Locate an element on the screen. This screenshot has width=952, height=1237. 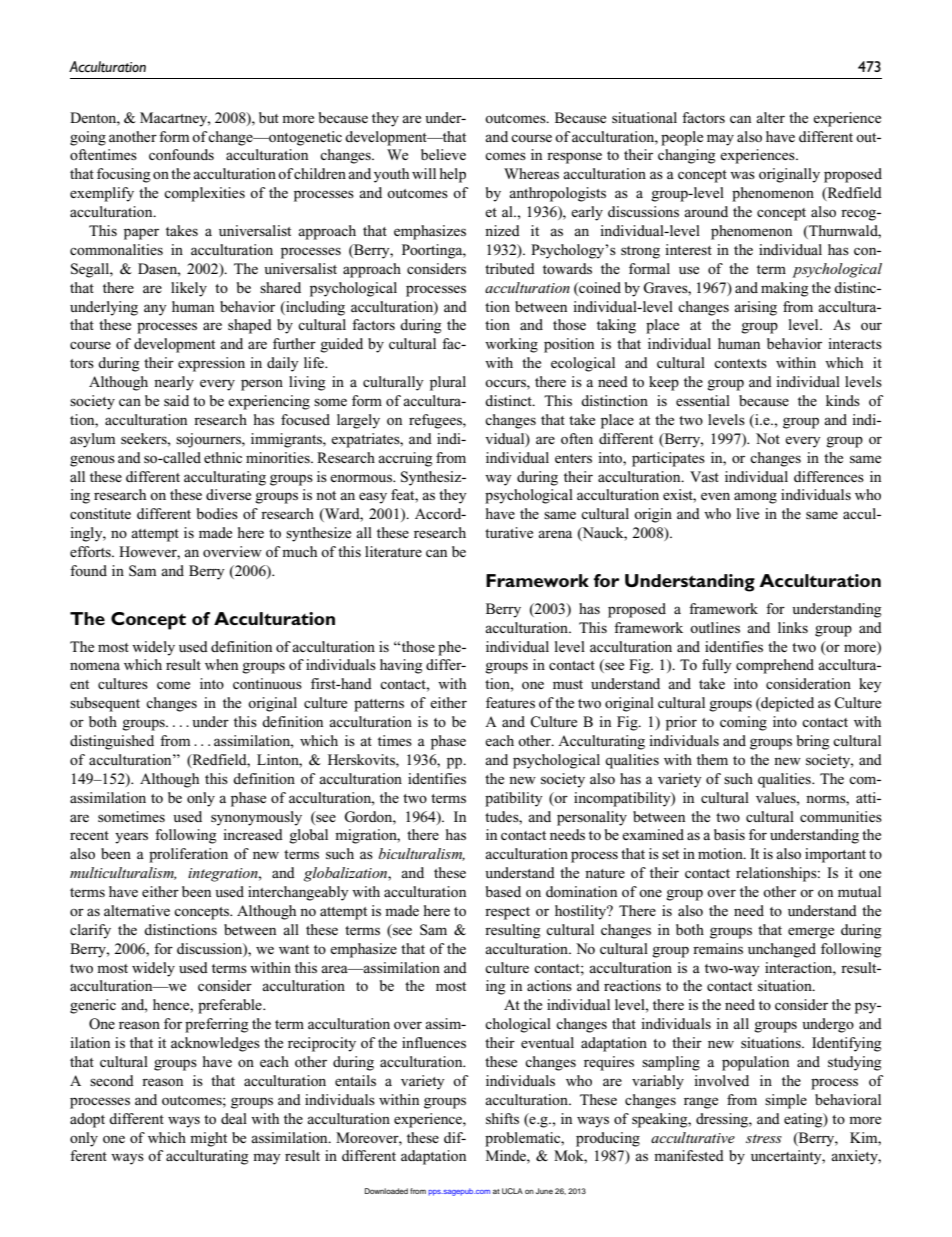
complexities is located at coordinates (204, 194).
